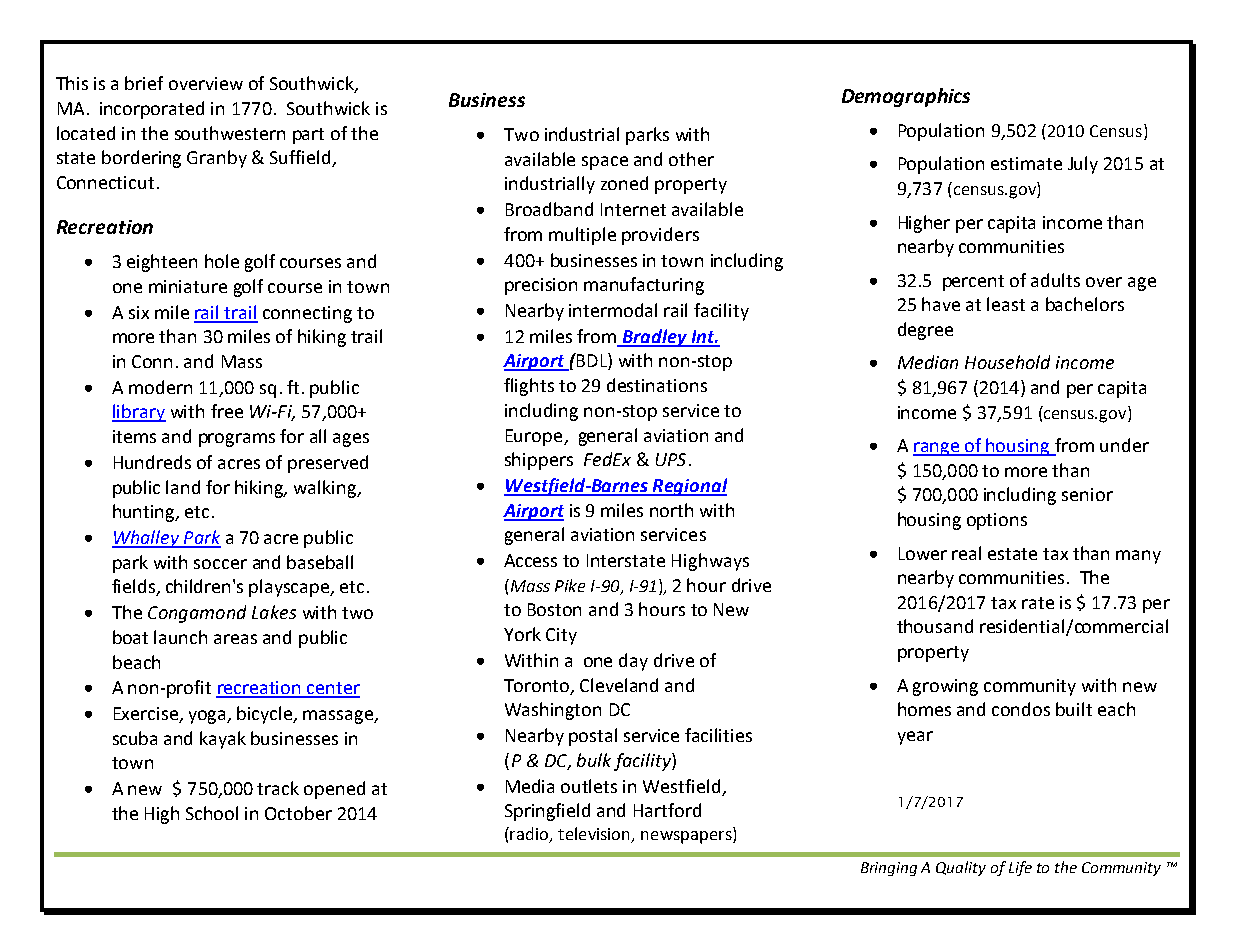 The height and width of the page is (952, 1233). What do you see at coordinates (1007, 362) in the page?
I see `Household` at bounding box center [1007, 362].
